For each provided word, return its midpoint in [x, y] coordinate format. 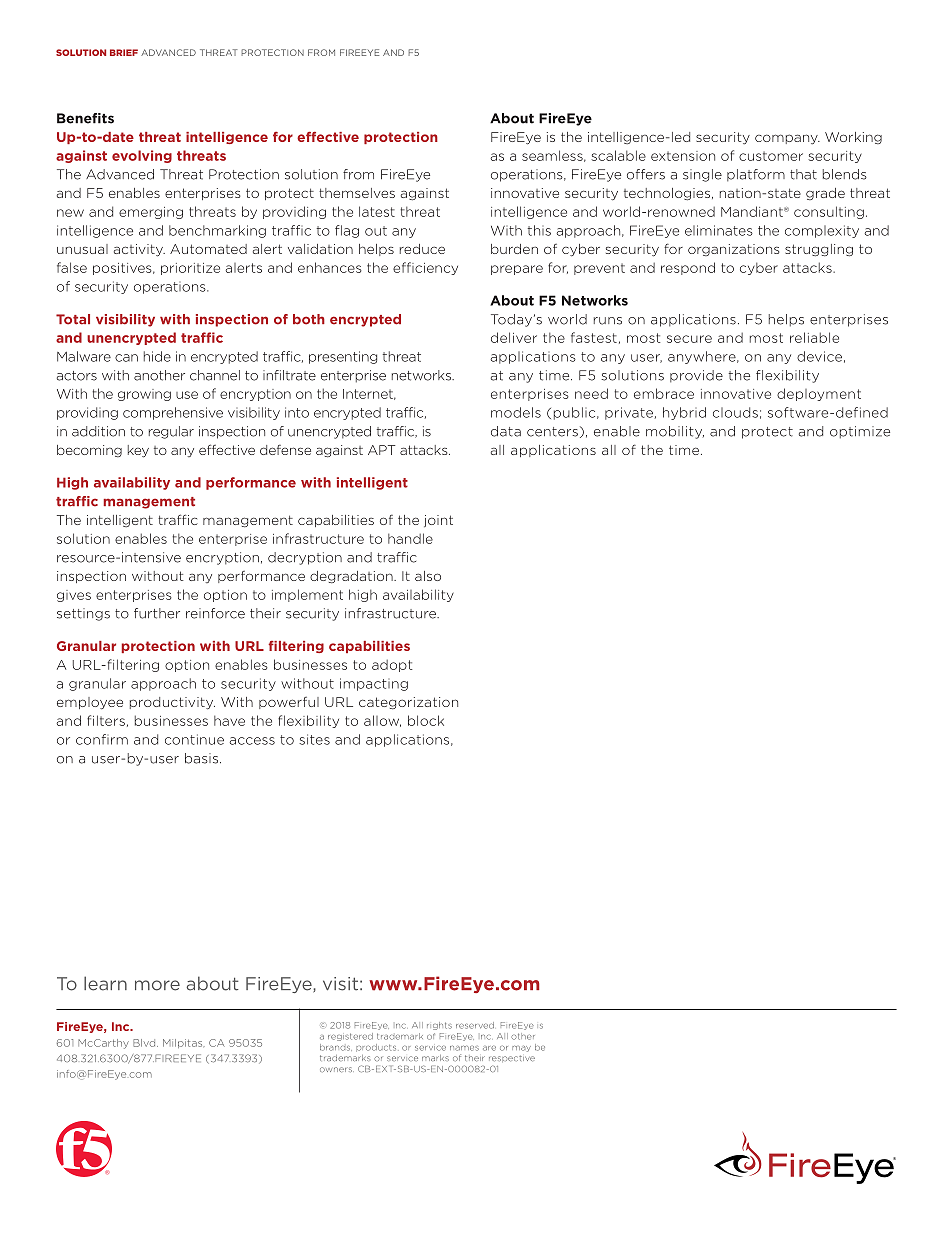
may [521, 1049]
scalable [618, 155]
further [157, 613]
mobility [675, 432]
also [428, 576]
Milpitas [184, 1043]
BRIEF [124, 52]
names [464, 1048]
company [787, 139]
